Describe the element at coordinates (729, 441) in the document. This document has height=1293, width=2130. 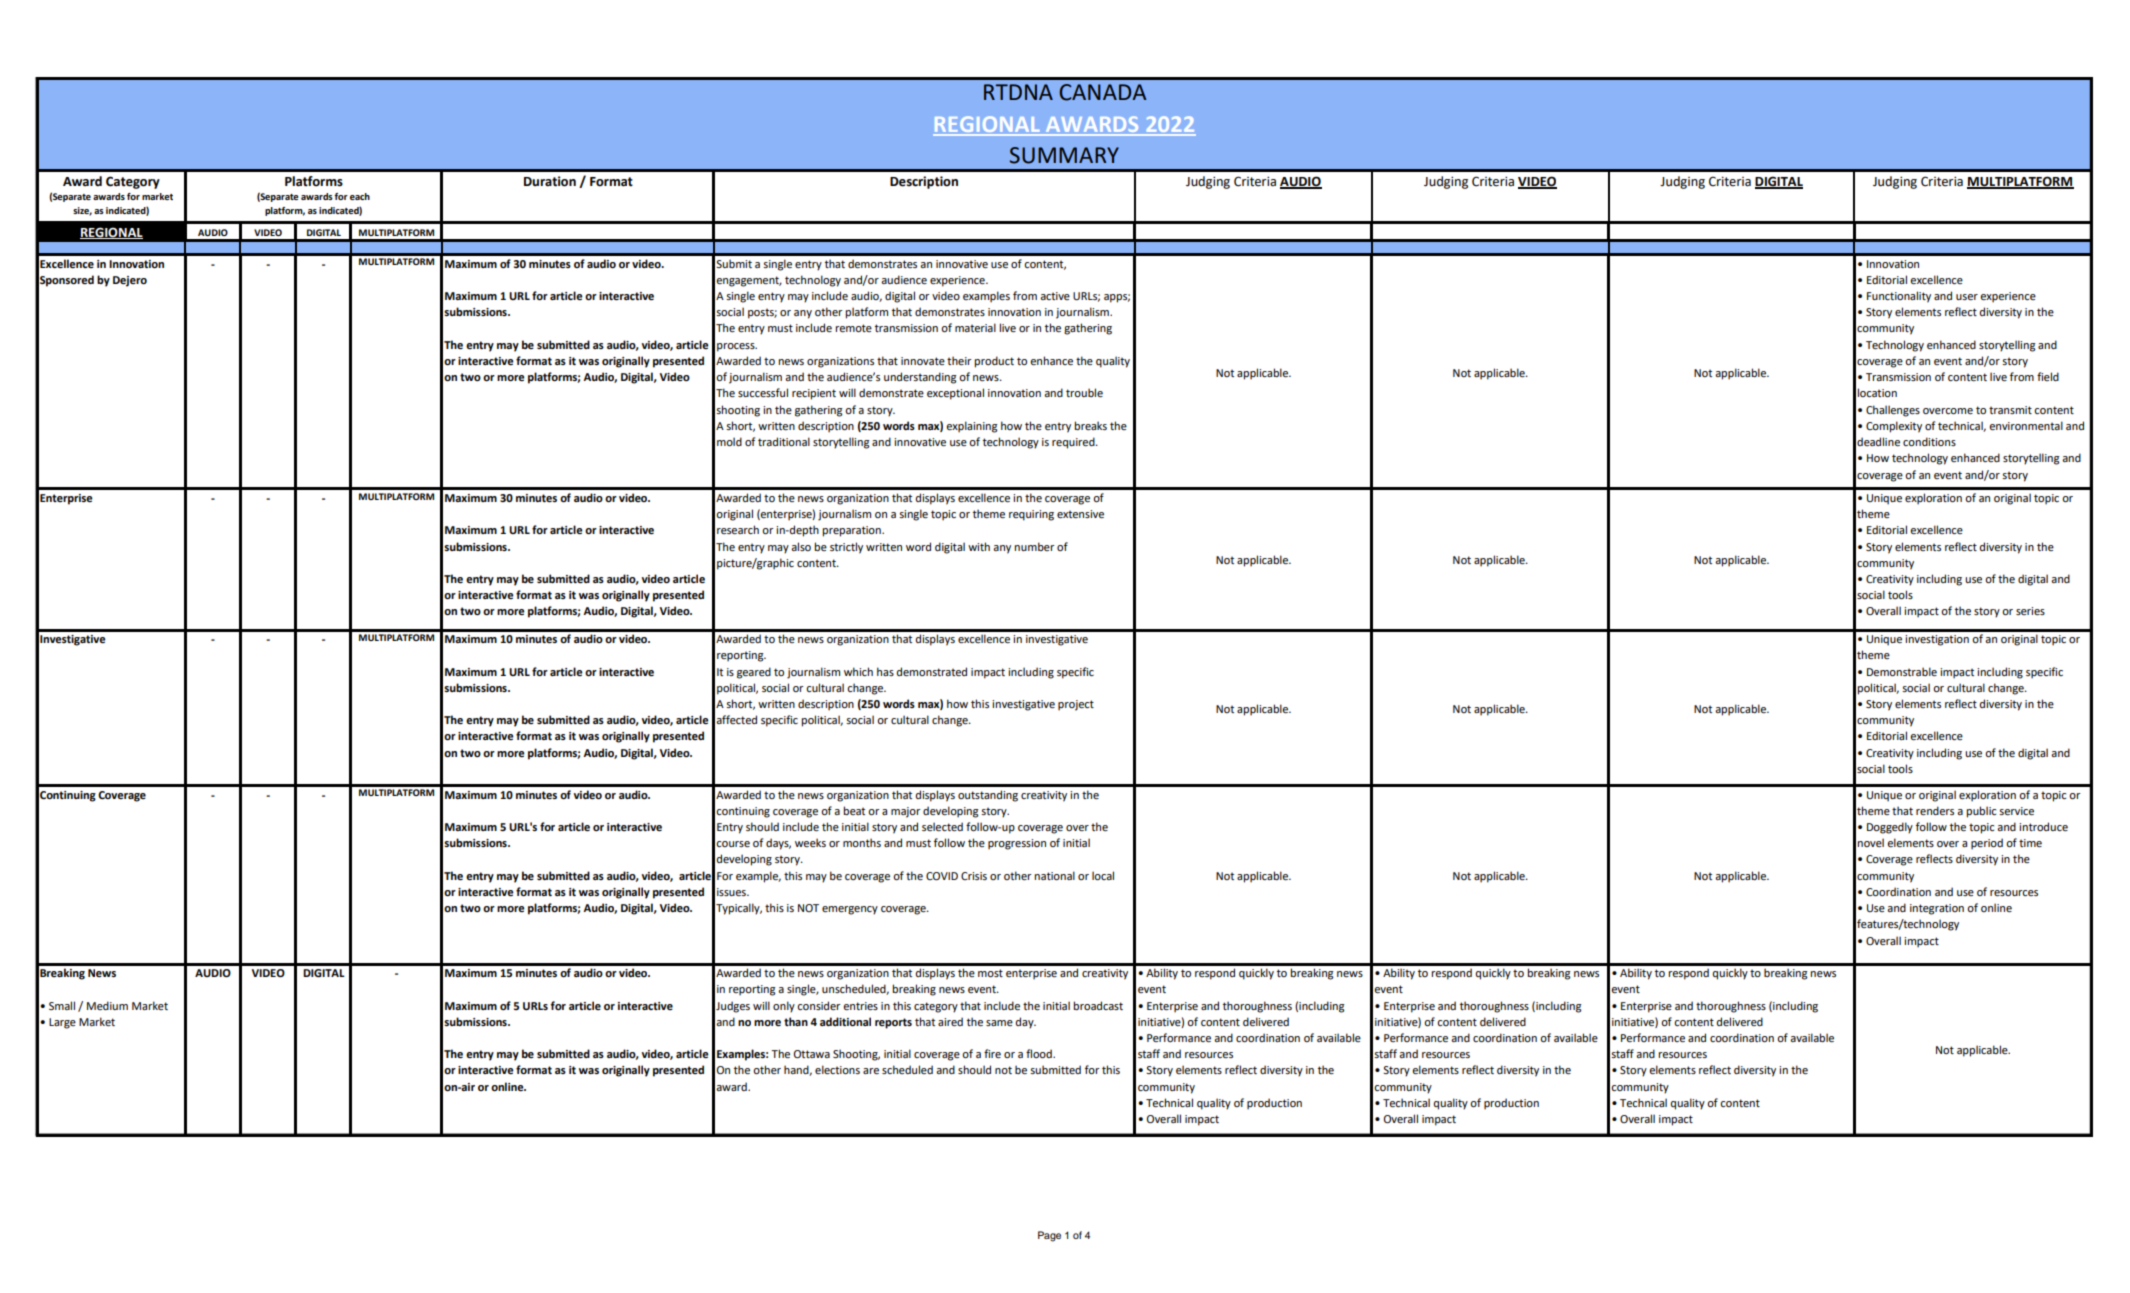
I see `mold` at that location.
